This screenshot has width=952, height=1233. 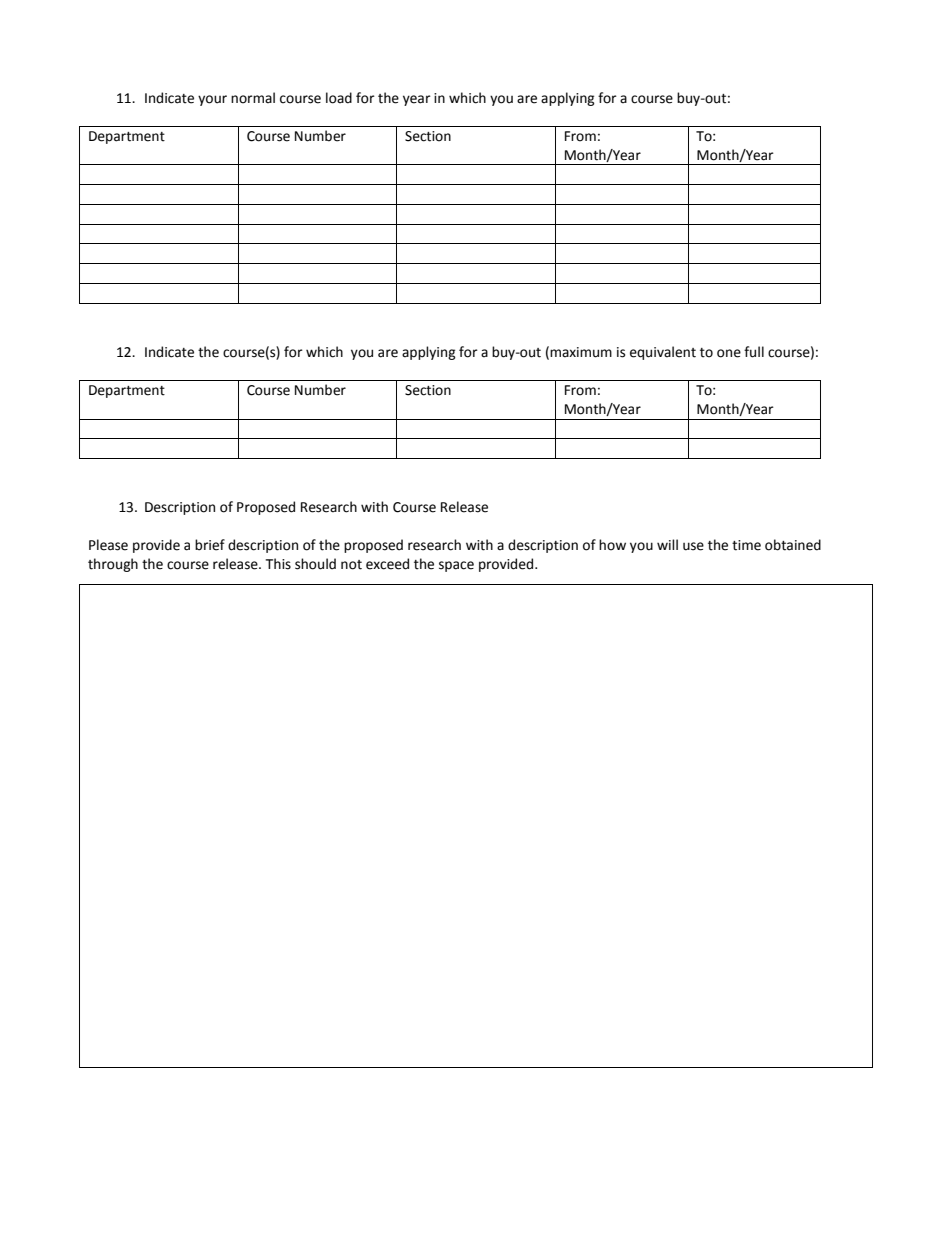 I want to click on full, so click(x=754, y=352).
